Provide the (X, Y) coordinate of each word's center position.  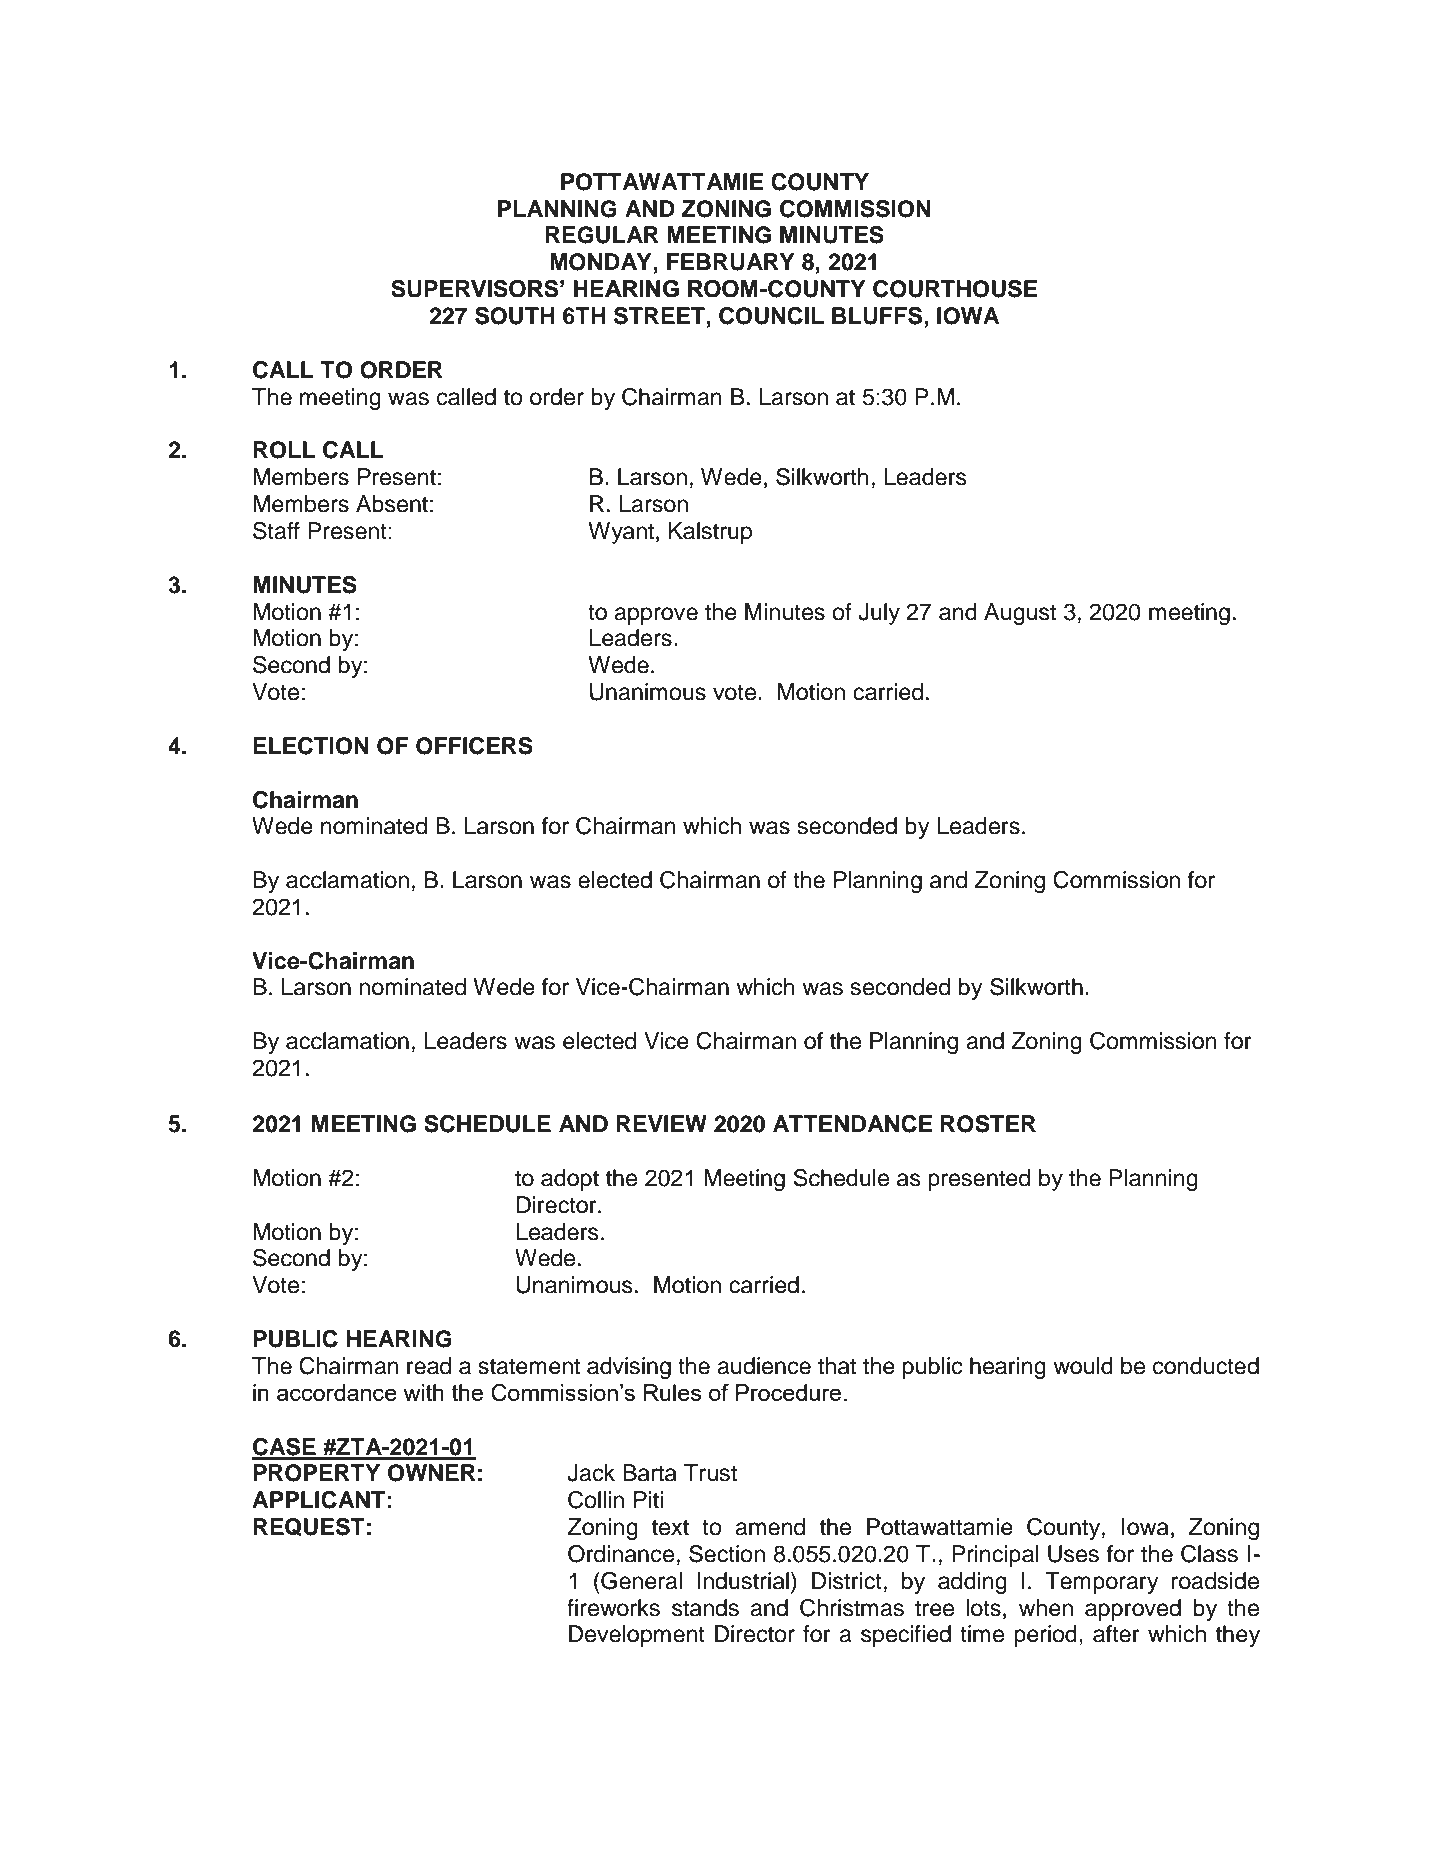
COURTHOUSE (955, 289)
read (429, 1366)
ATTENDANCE (853, 1124)
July (879, 614)
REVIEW (661, 1123)
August (1020, 614)
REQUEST (309, 1527)
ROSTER (988, 1124)
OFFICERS (474, 746)
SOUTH (515, 316)
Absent (392, 504)
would (1083, 1366)
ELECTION (311, 746)
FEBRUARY (731, 262)
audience (764, 1366)
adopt (570, 1180)
